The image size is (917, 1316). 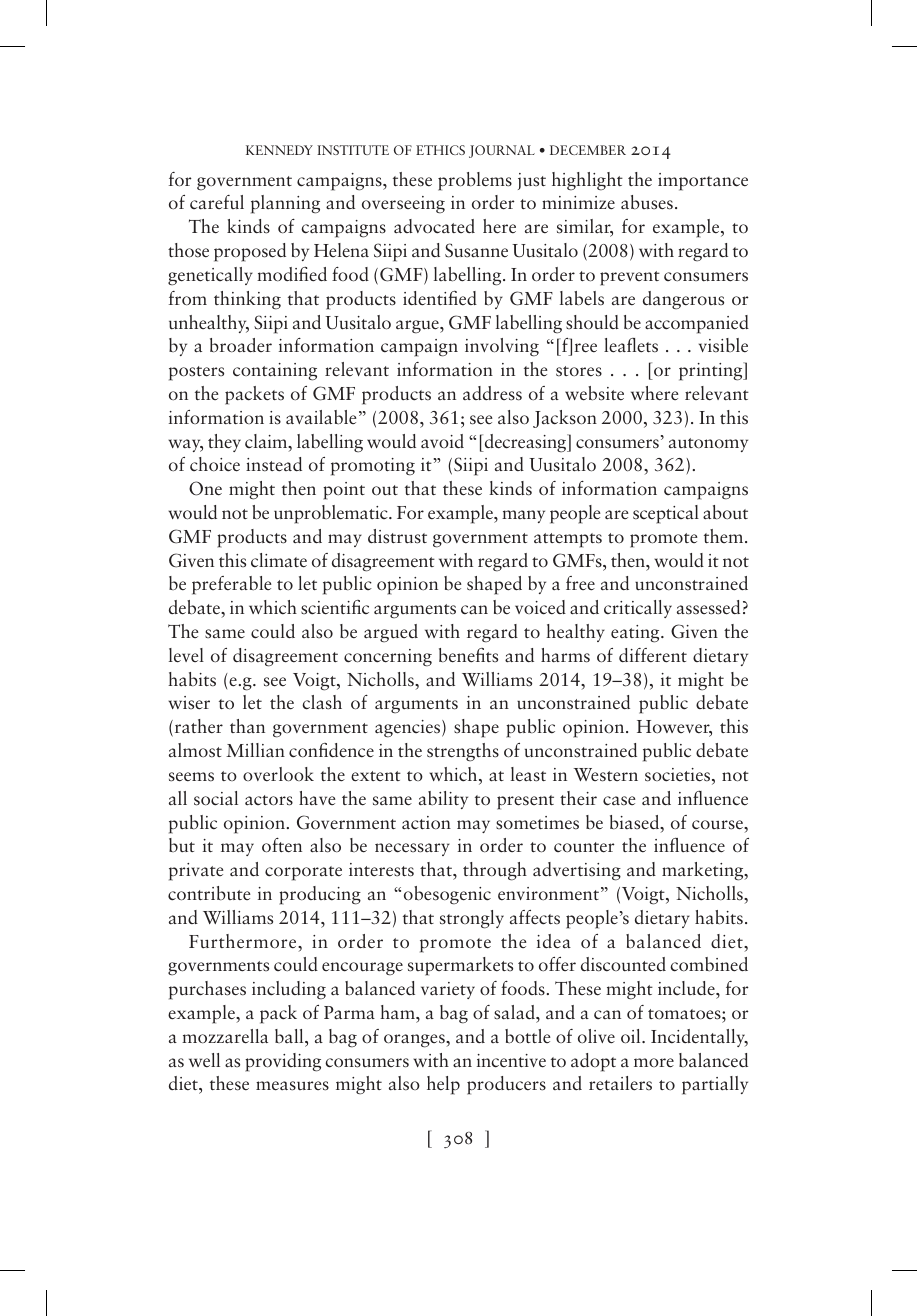 I want to click on strengths, so click(x=463, y=752).
